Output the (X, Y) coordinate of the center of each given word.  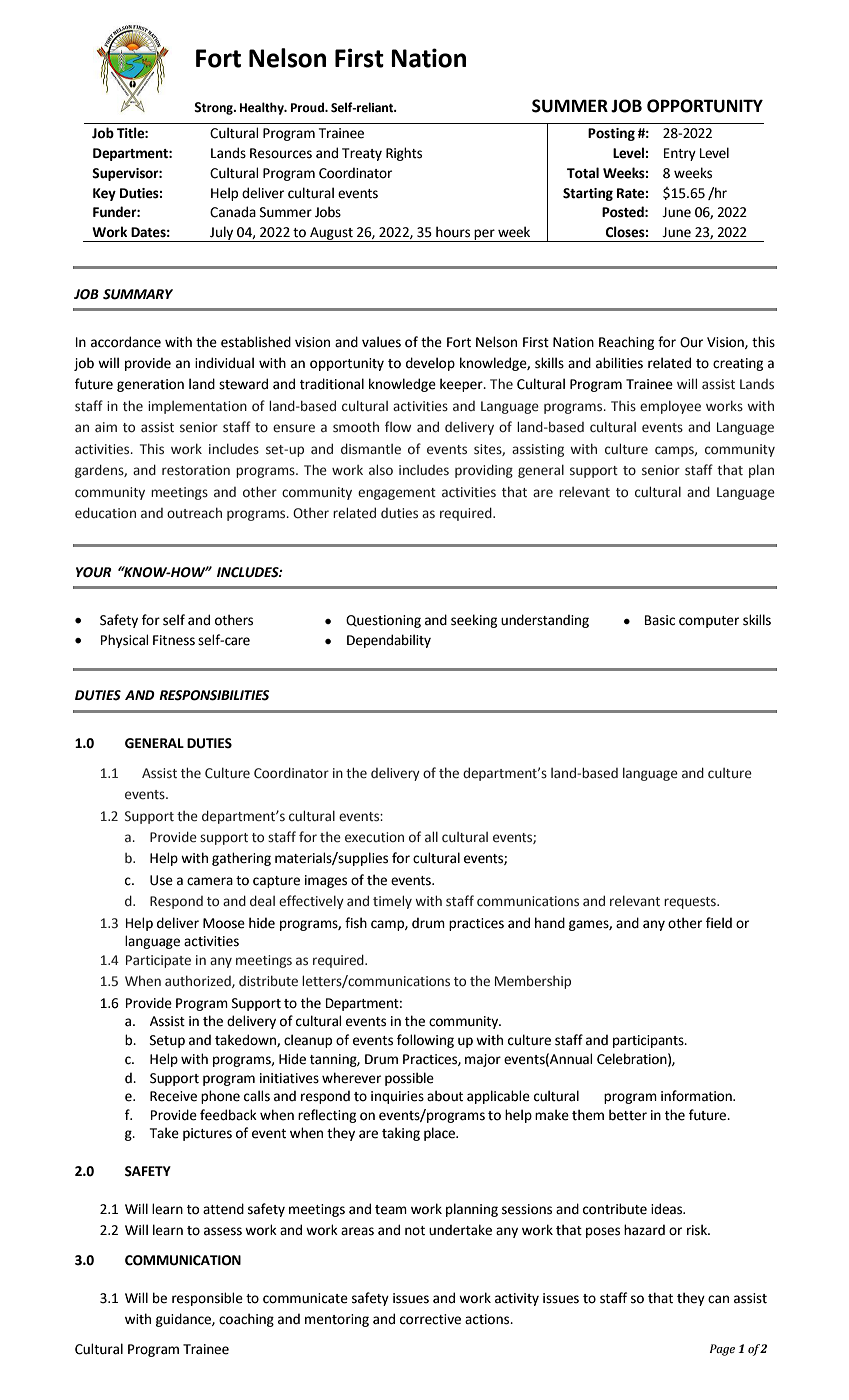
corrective (430, 1319)
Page (722, 1350)
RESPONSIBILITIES (214, 695)
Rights (404, 154)
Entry (680, 154)
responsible (207, 1299)
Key (104, 194)
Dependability (389, 641)
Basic (660, 620)
